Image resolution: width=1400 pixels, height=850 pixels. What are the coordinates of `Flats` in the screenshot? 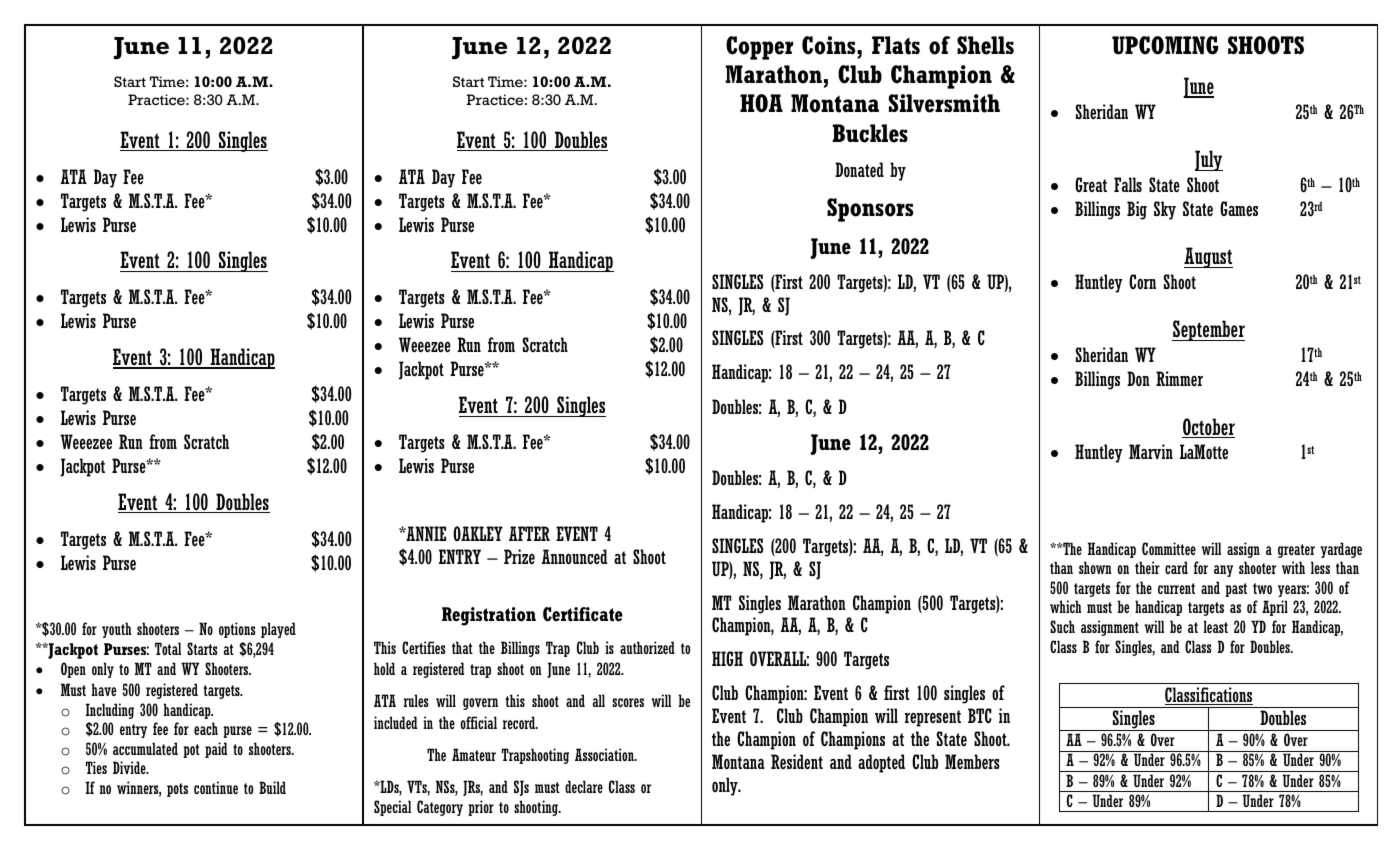 It's located at (896, 45).
